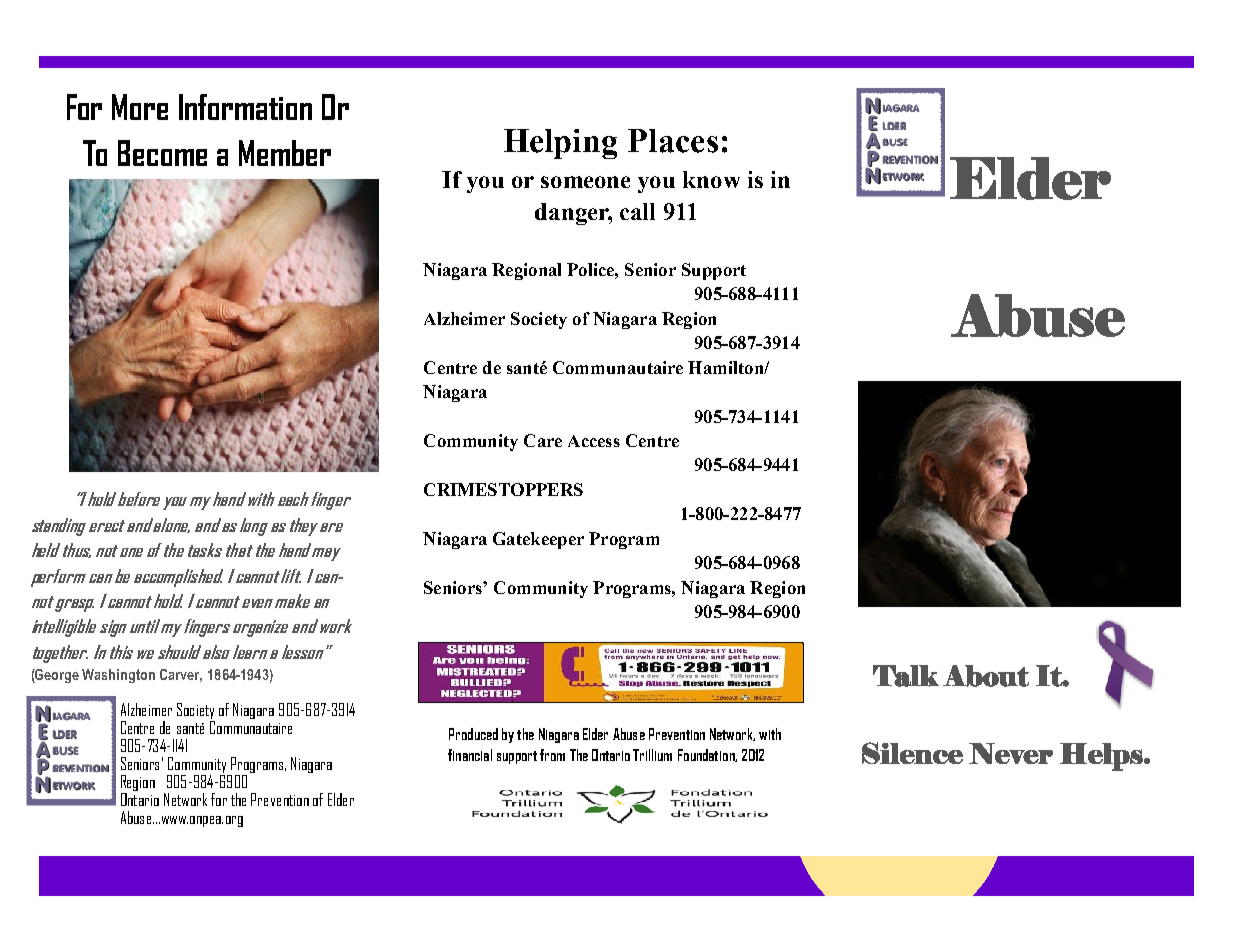  Describe the element at coordinates (543, 440) in the image. I see `Care` at that location.
